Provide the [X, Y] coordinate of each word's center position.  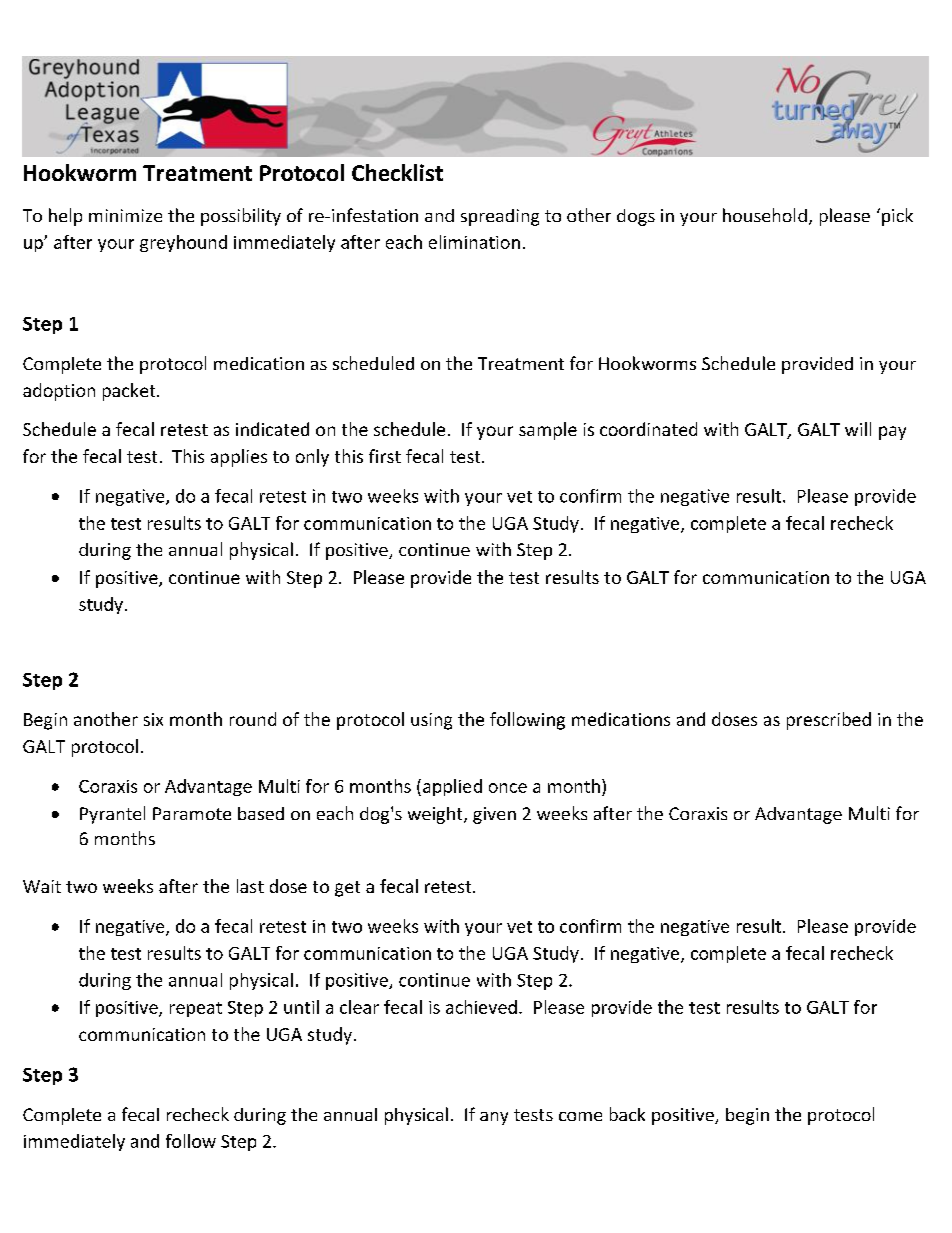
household [765, 215]
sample [548, 431]
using [431, 721]
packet [130, 392]
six [153, 719]
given [494, 815]
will [858, 429]
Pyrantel [112, 815]
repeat [196, 1009]
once [508, 788]
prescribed [829, 721]
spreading [500, 217]
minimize [125, 215]
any [494, 1118]
